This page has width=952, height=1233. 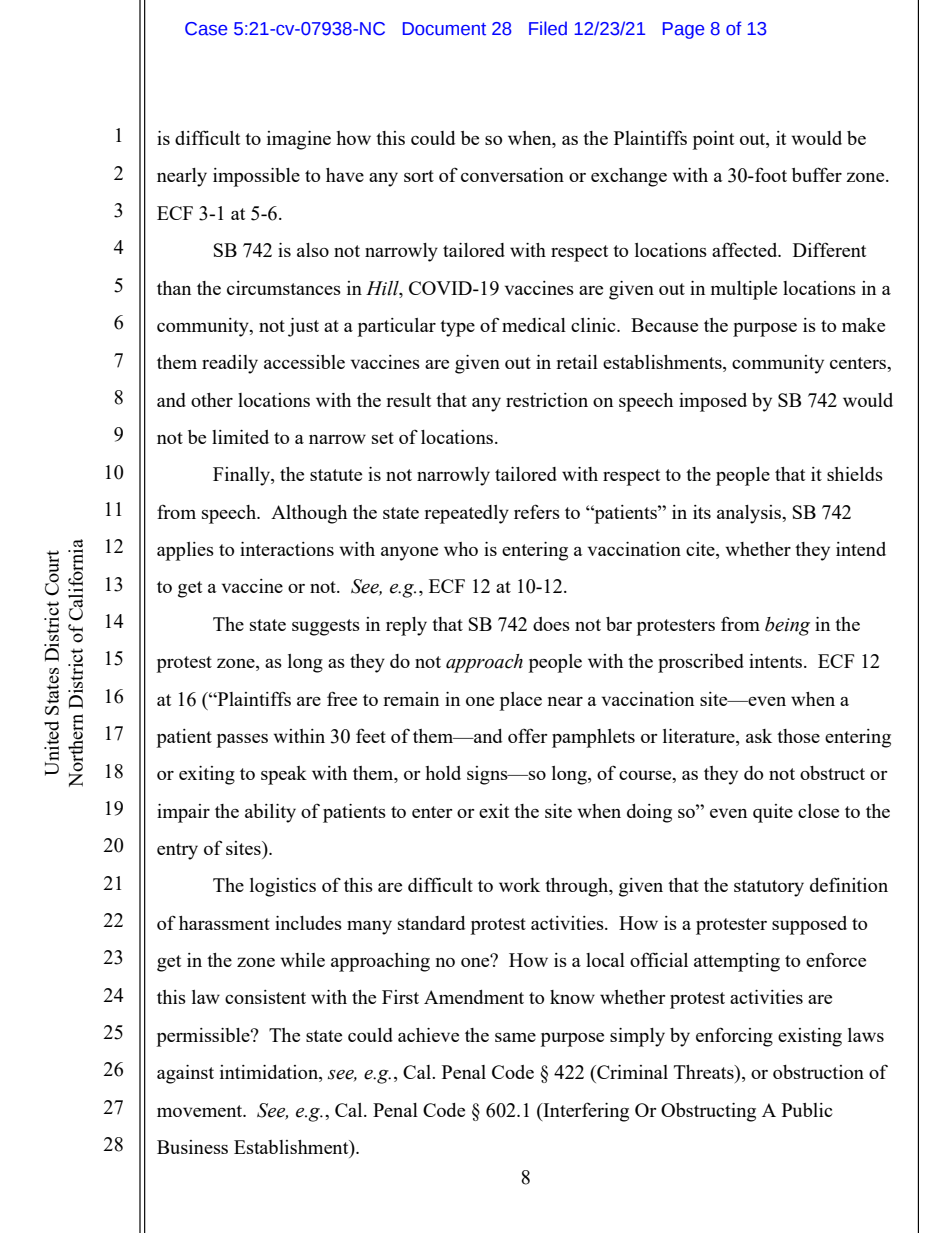 What do you see at coordinates (787, 626) in the page?
I see `being` at bounding box center [787, 626].
